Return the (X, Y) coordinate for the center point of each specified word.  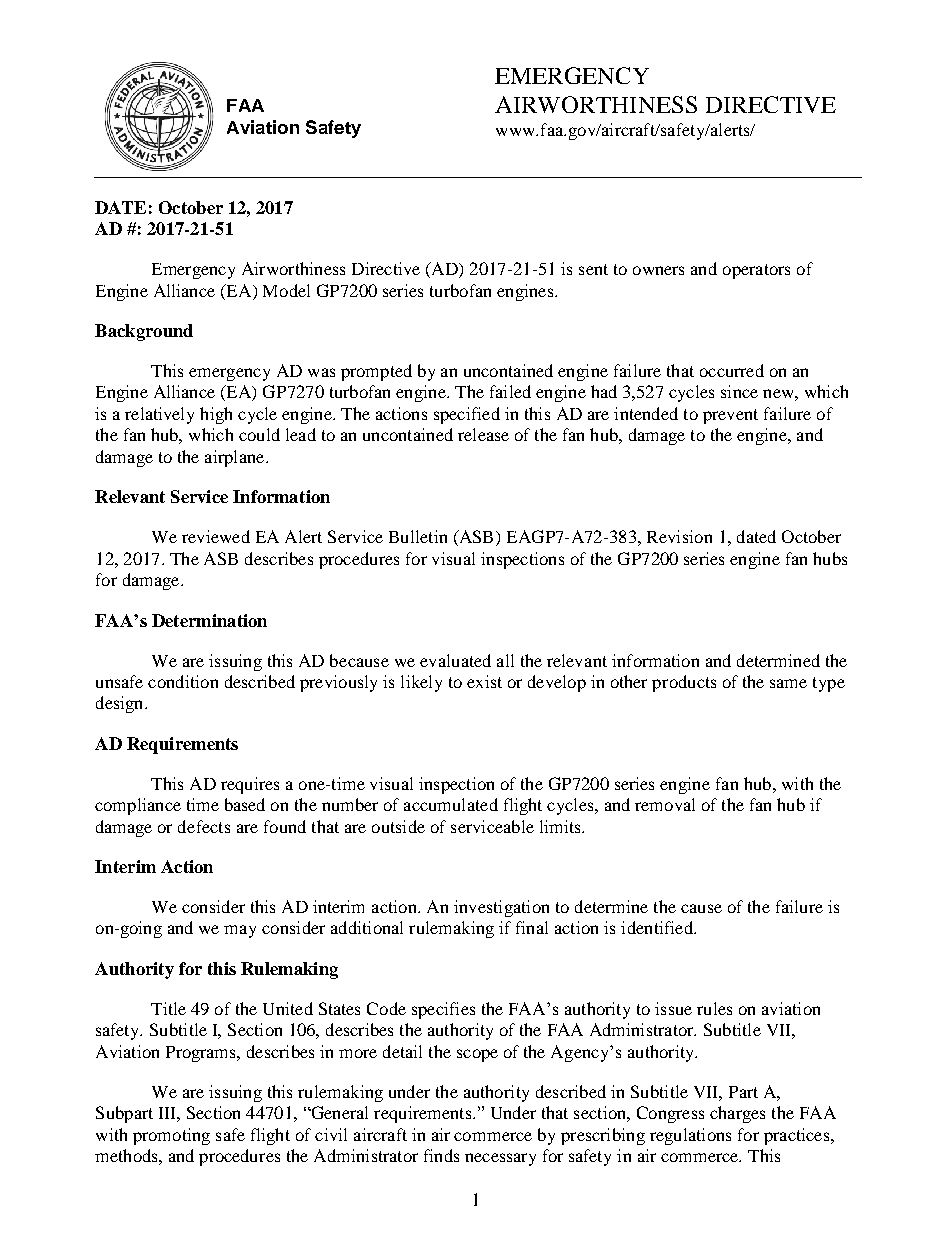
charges (737, 1114)
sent (593, 269)
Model (286, 290)
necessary (500, 1159)
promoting (171, 1136)
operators (756, 271)
